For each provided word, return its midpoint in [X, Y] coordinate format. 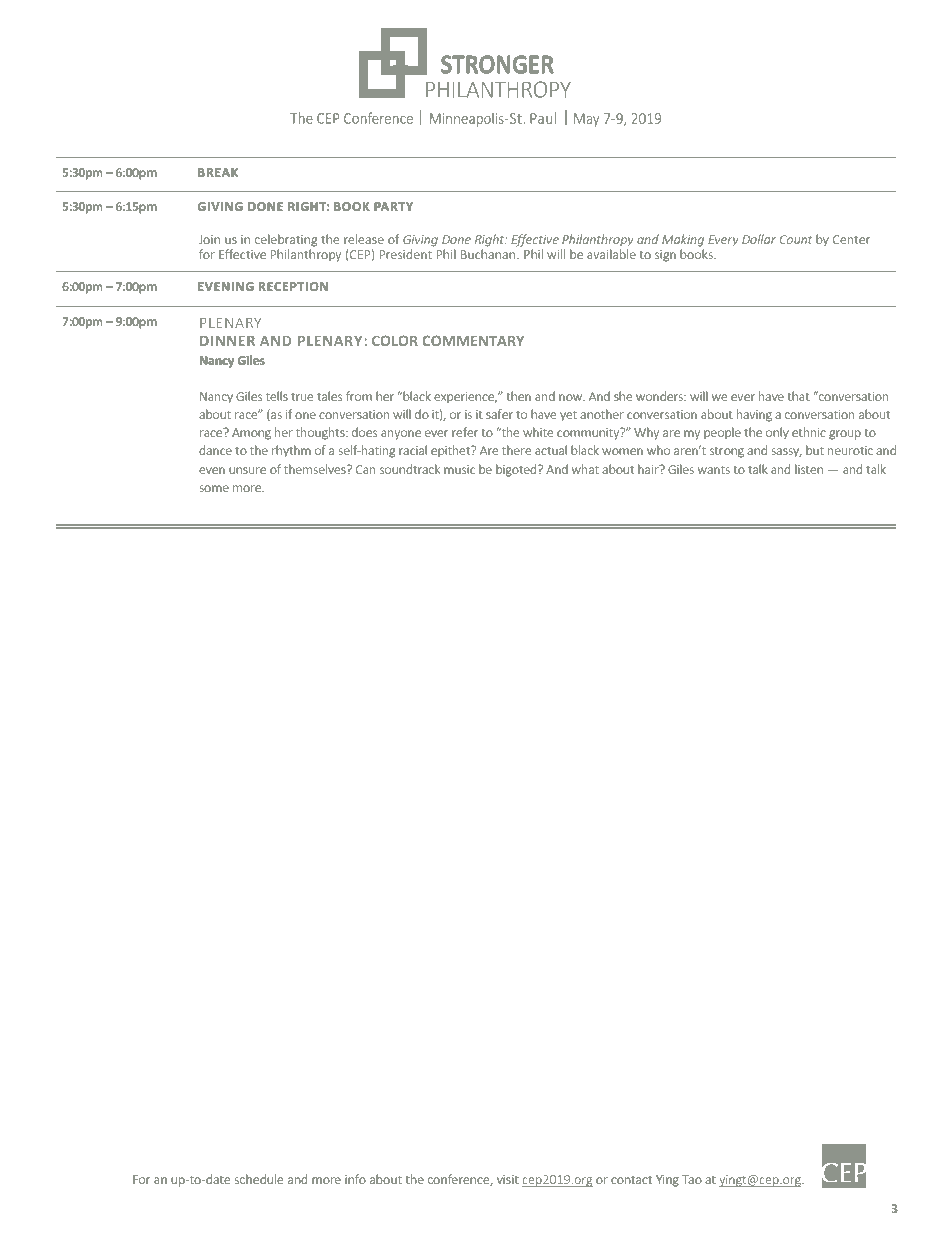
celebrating [286, 240]
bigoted [517, 470]
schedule [259, 1179]
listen [809, 469]
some [214, 488]
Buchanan [488, 254]
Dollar [759, 239]
